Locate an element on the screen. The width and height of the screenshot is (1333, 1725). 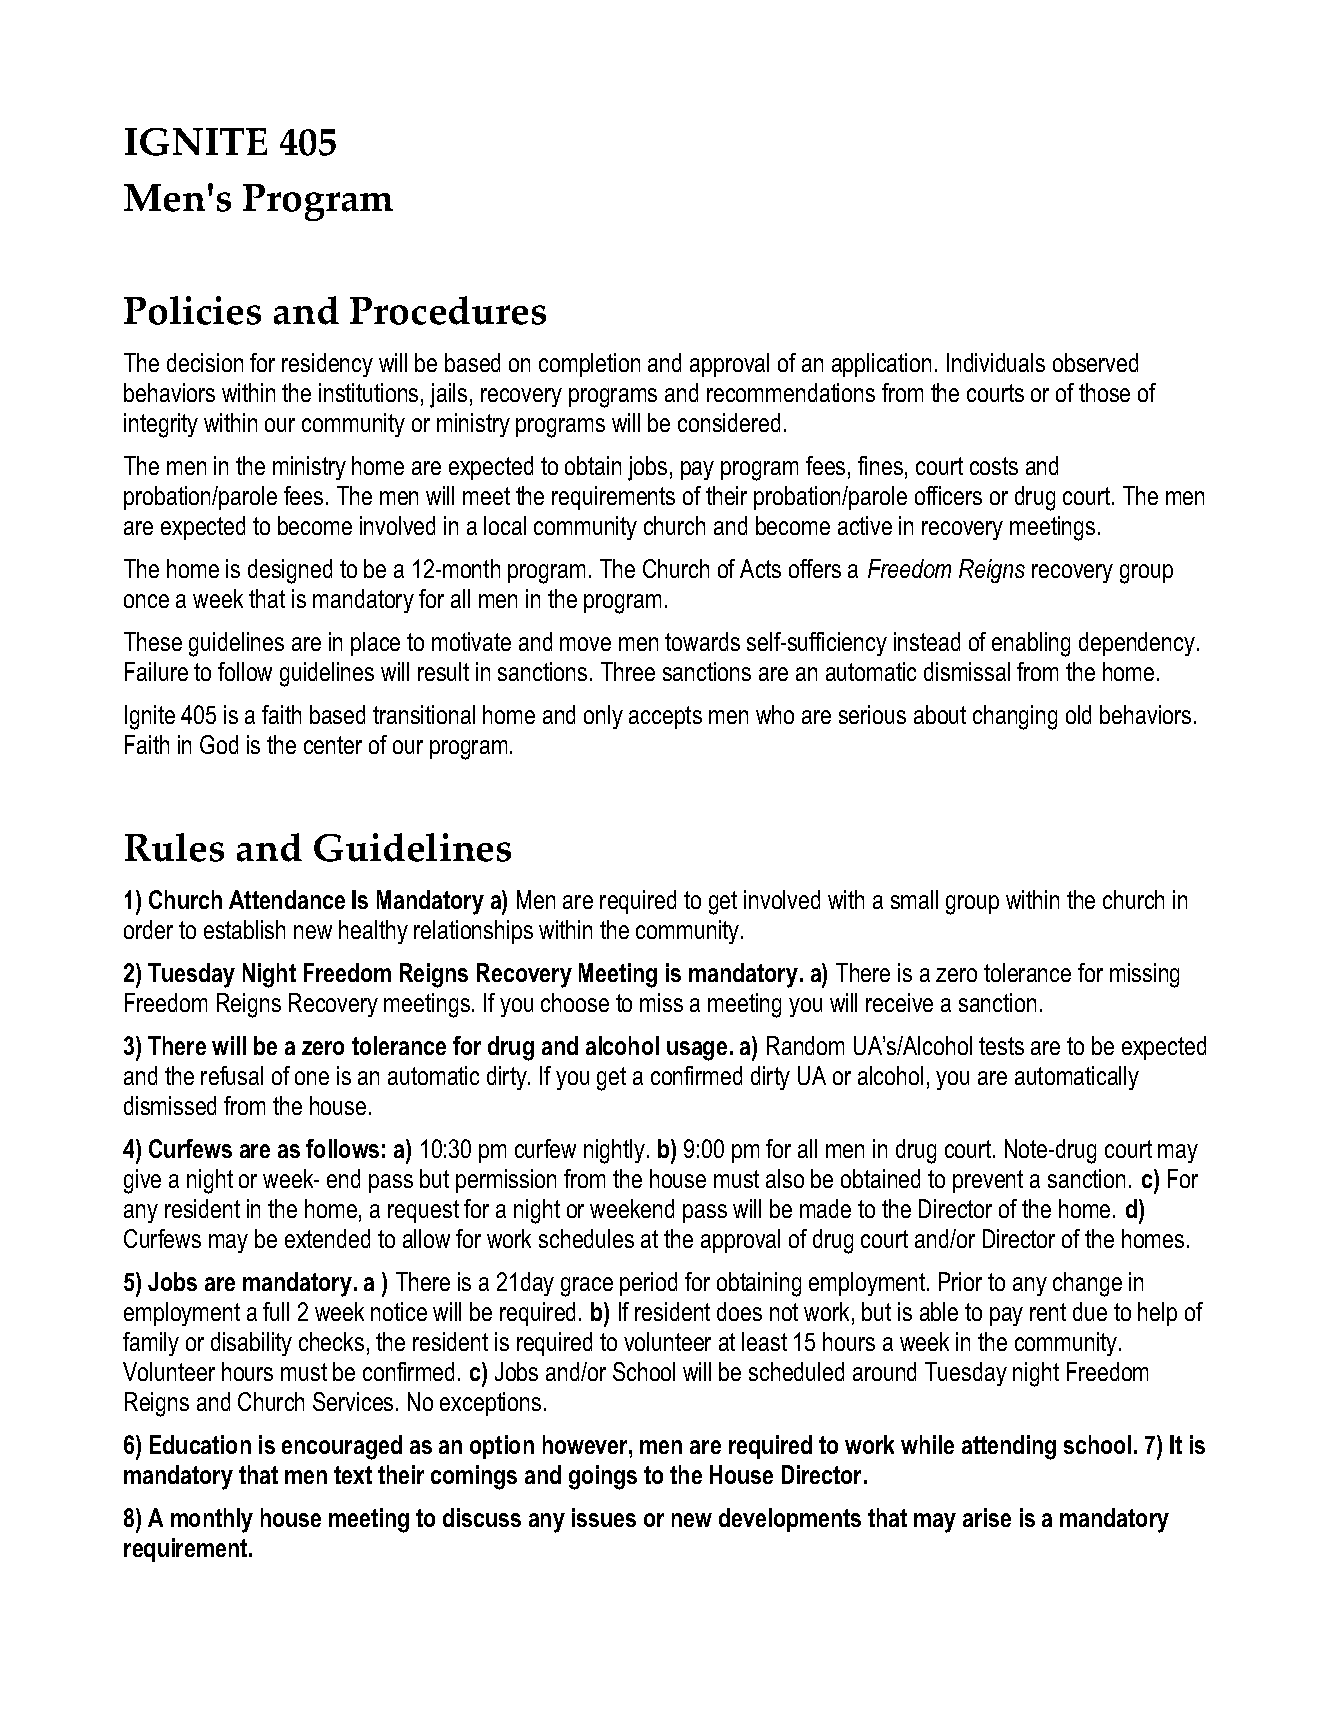
text is located at coordinates (353, 1475).
